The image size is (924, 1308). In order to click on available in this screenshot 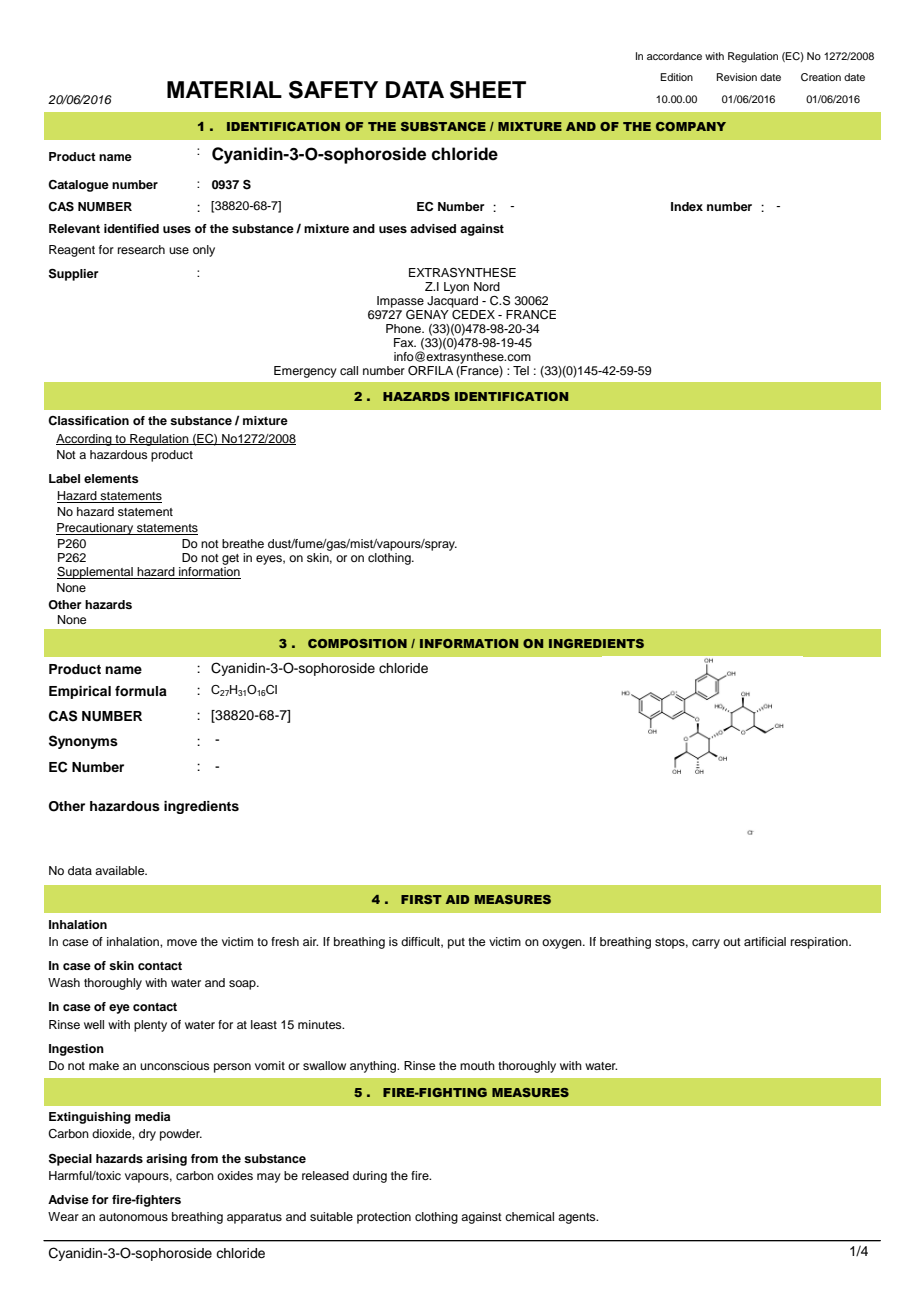, I will do `click(121, 870)`.
